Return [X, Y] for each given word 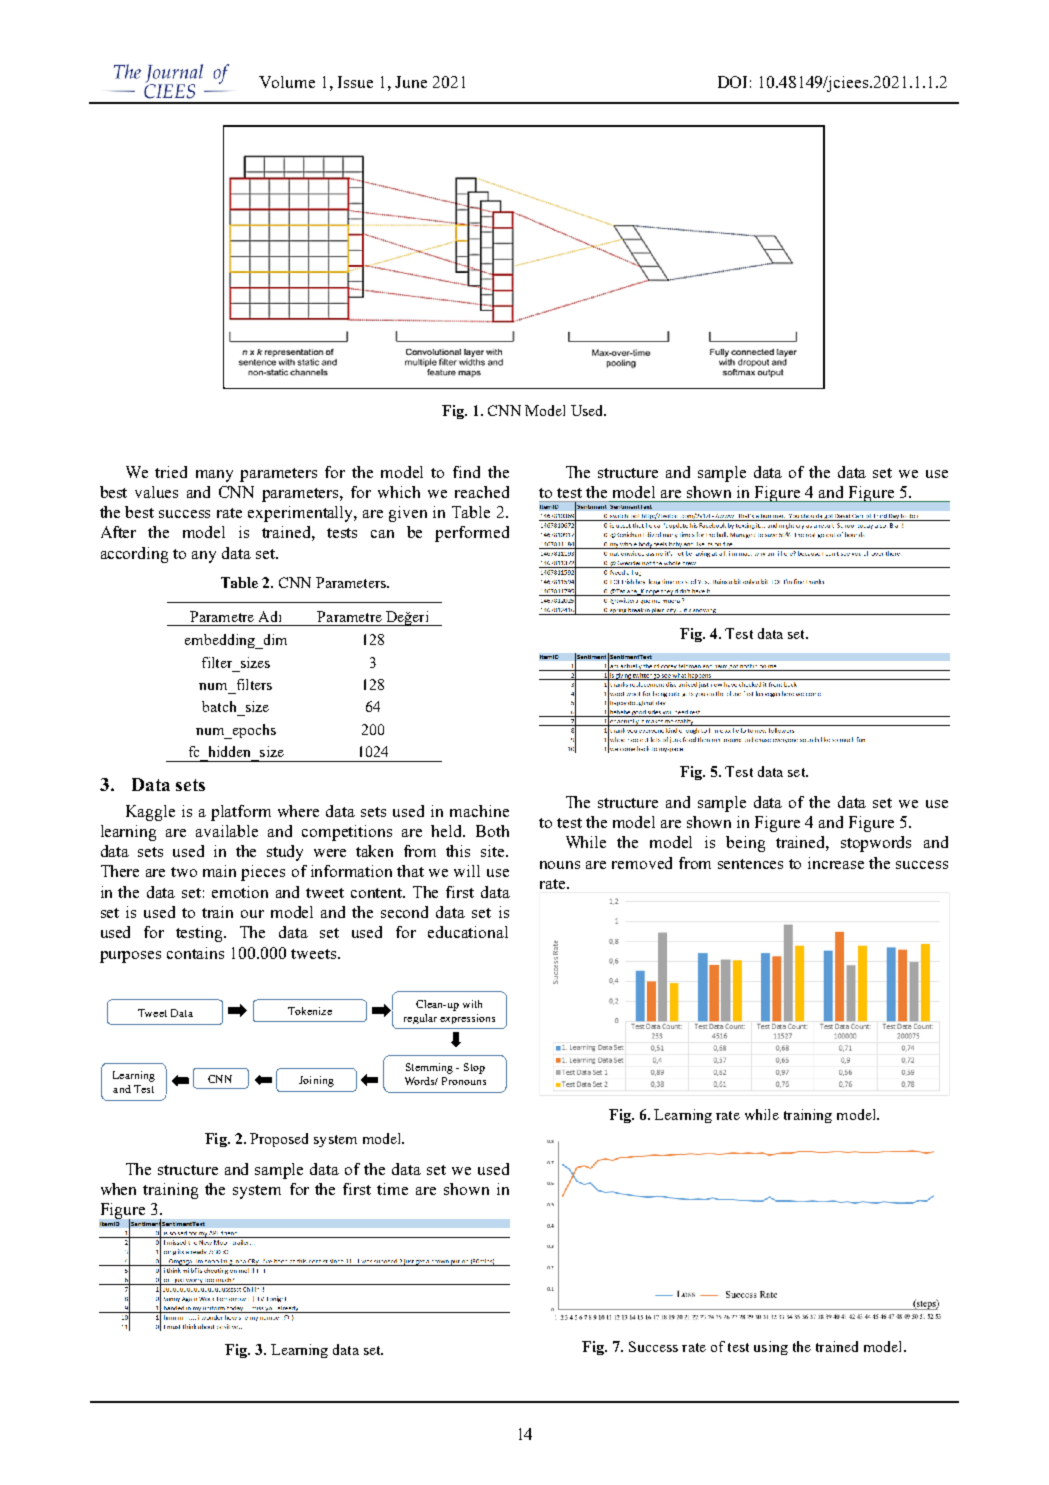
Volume [287, 82]
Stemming [429, 1068]
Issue [355, 82]
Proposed [279, 1140]
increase [836, 863]
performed [472, 534]
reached [482, 492]
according [134, 555]
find [466, 472]
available [227, 831]
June [411, 82]
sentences [750, 864]
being [745, 844]
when [118, 1189]
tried [171, 472]
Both [492, 831]
